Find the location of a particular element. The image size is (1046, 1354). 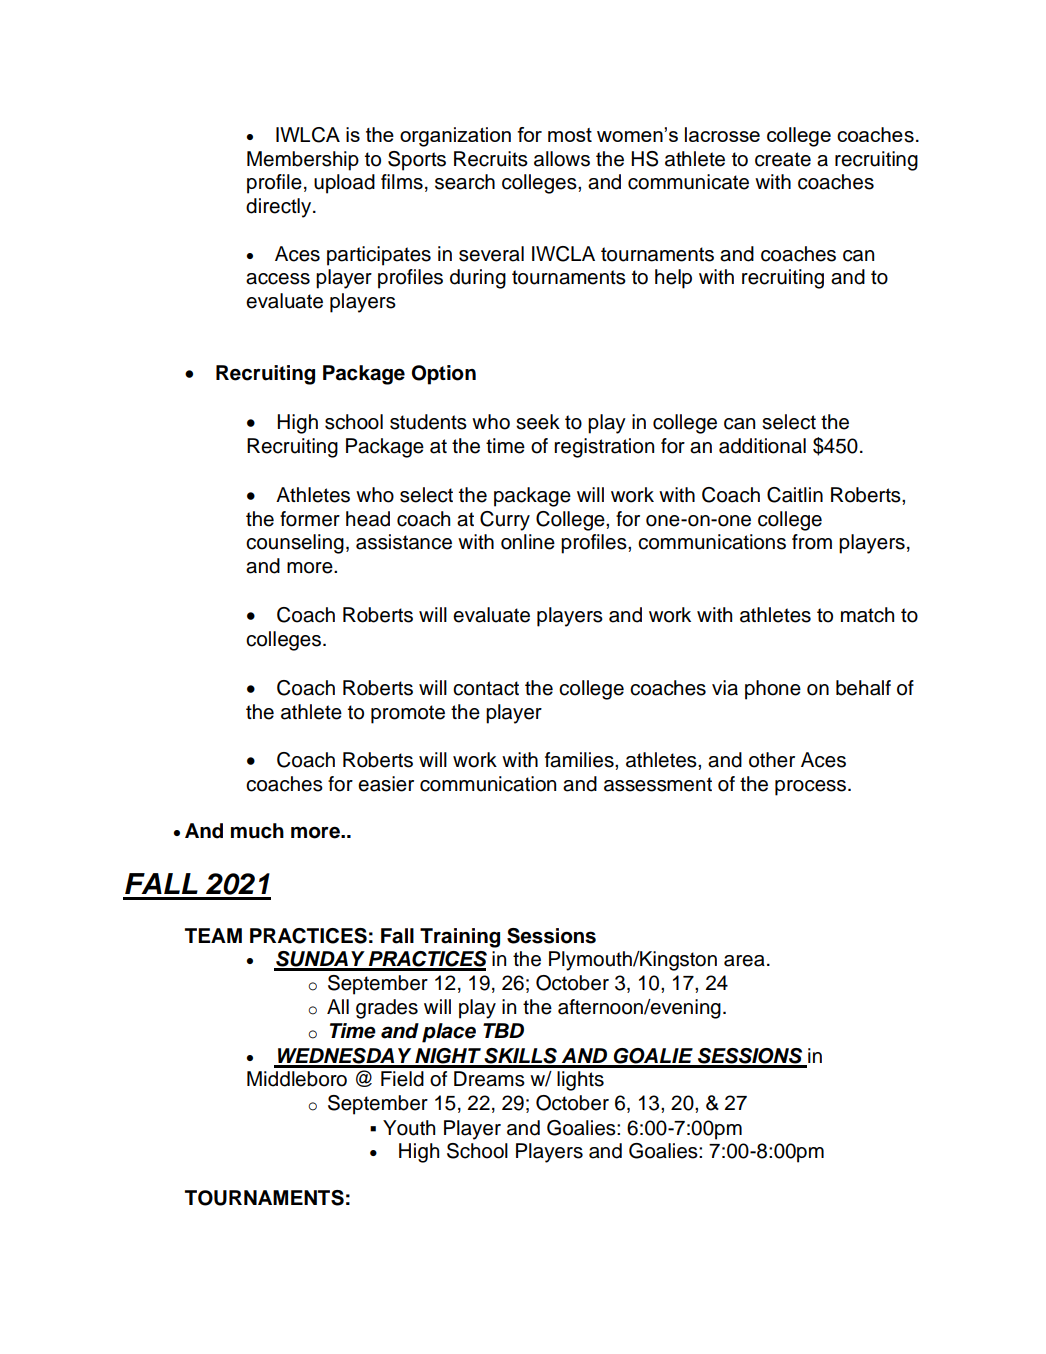

Field is located at coordinates (402, 1079).
